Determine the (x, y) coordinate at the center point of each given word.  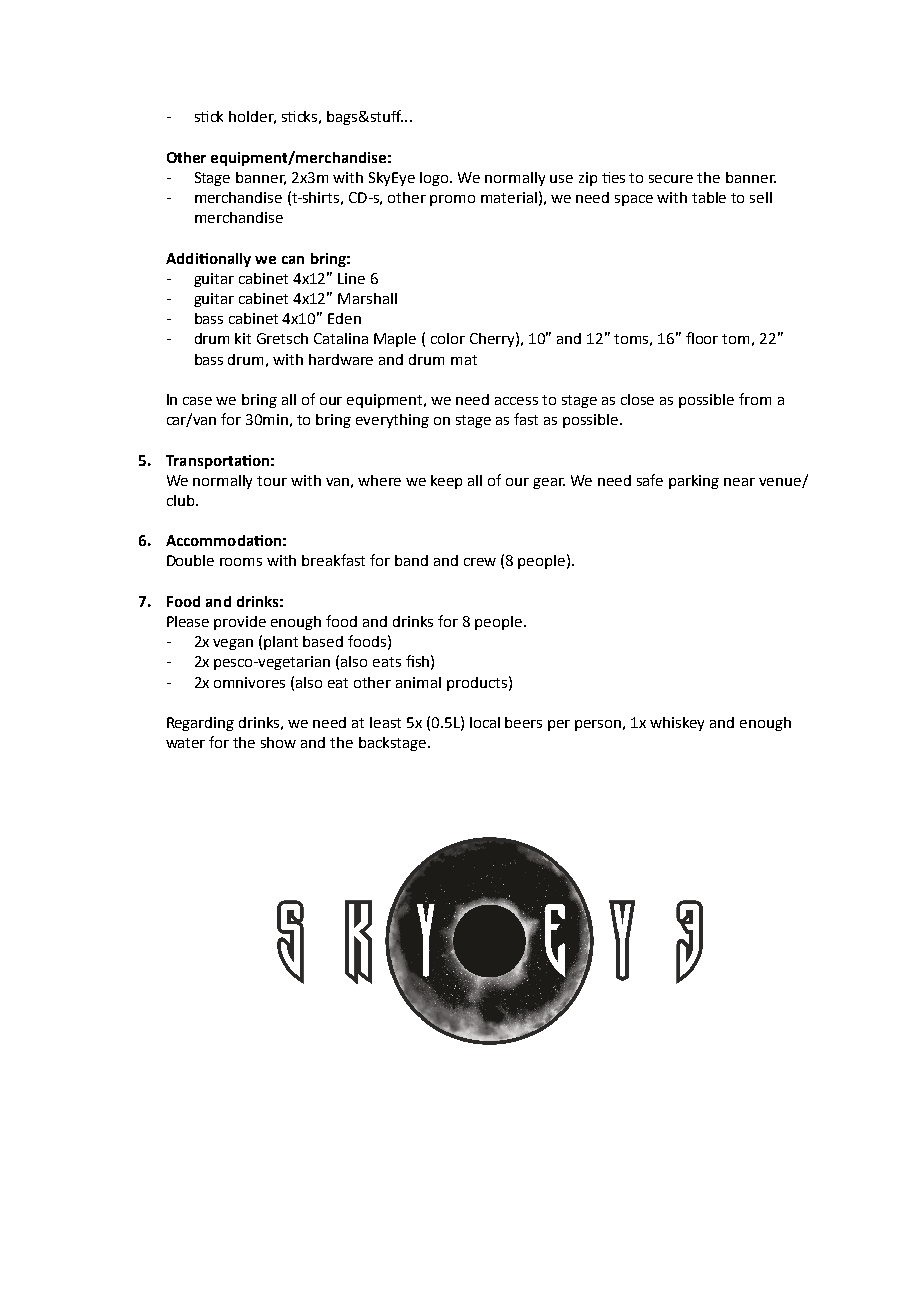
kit (243, 338)
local (485, 722)
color (448, 338)
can (293, 260)
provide (240, 623)
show (278, 742)
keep (446, 482)
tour (272, 481)
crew (480, 562)
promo (452, 200)
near (739, 482)
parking (694, 482)
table (709, 197)
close (637, 399)
